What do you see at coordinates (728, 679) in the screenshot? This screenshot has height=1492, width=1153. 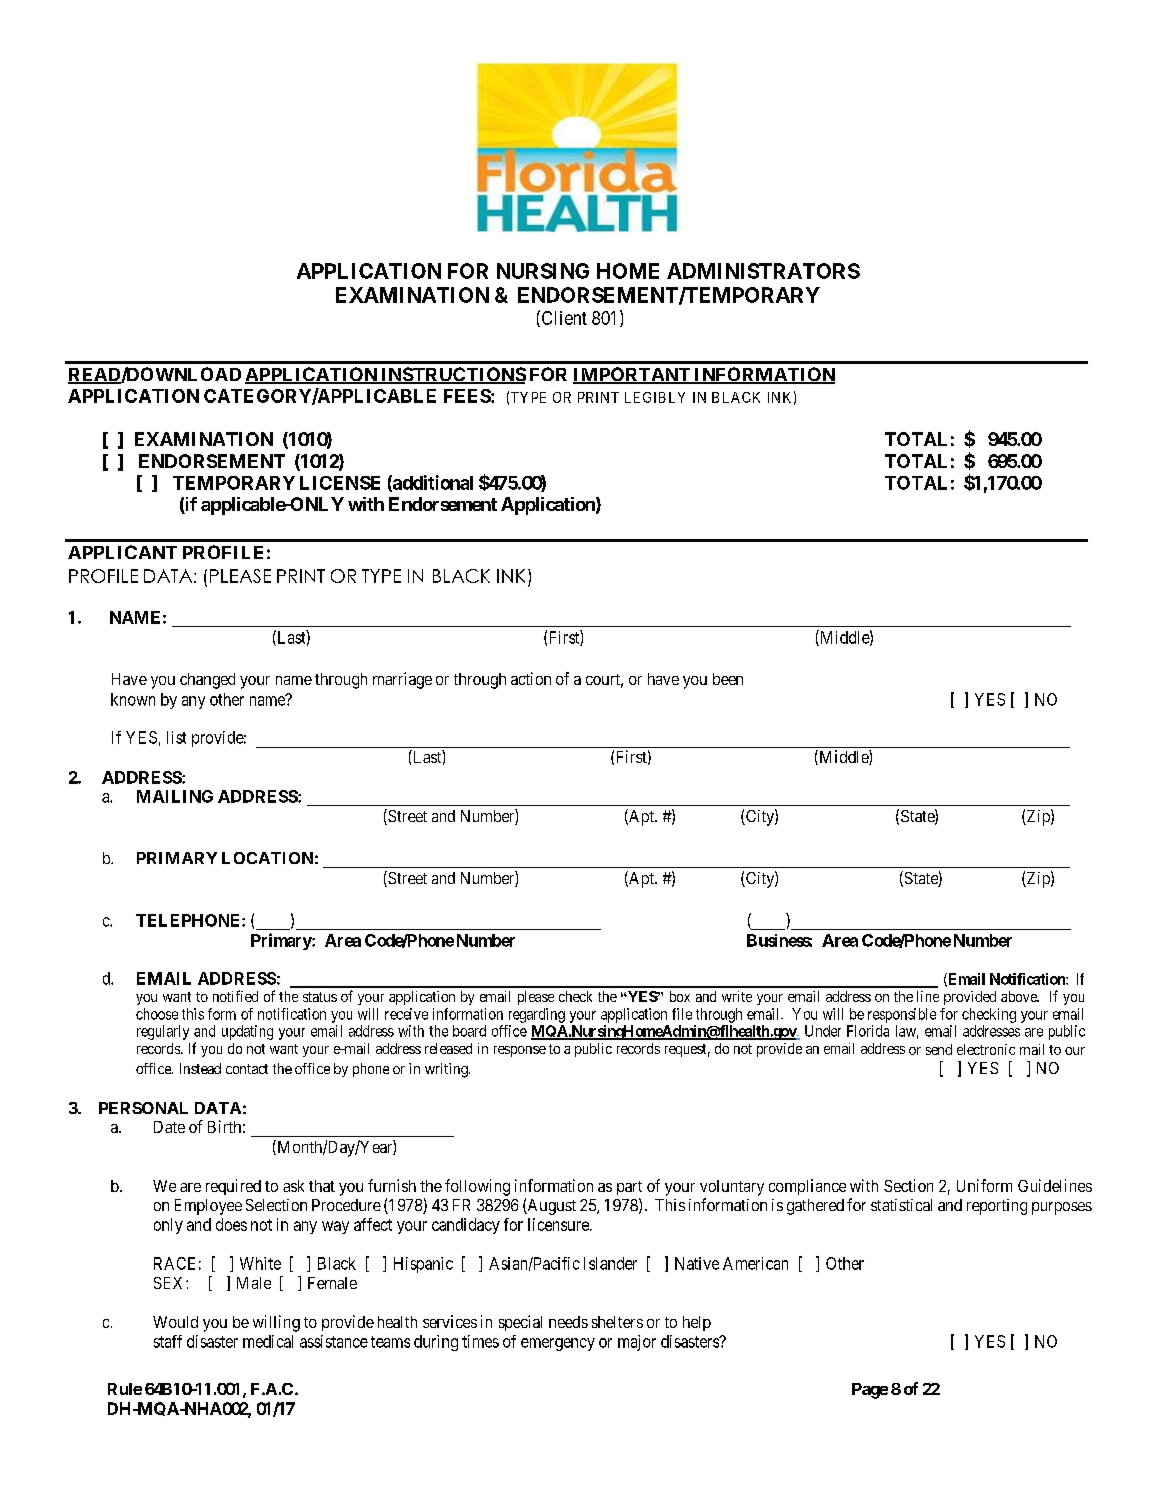 I see `been` at bounding box center [728, 679].
